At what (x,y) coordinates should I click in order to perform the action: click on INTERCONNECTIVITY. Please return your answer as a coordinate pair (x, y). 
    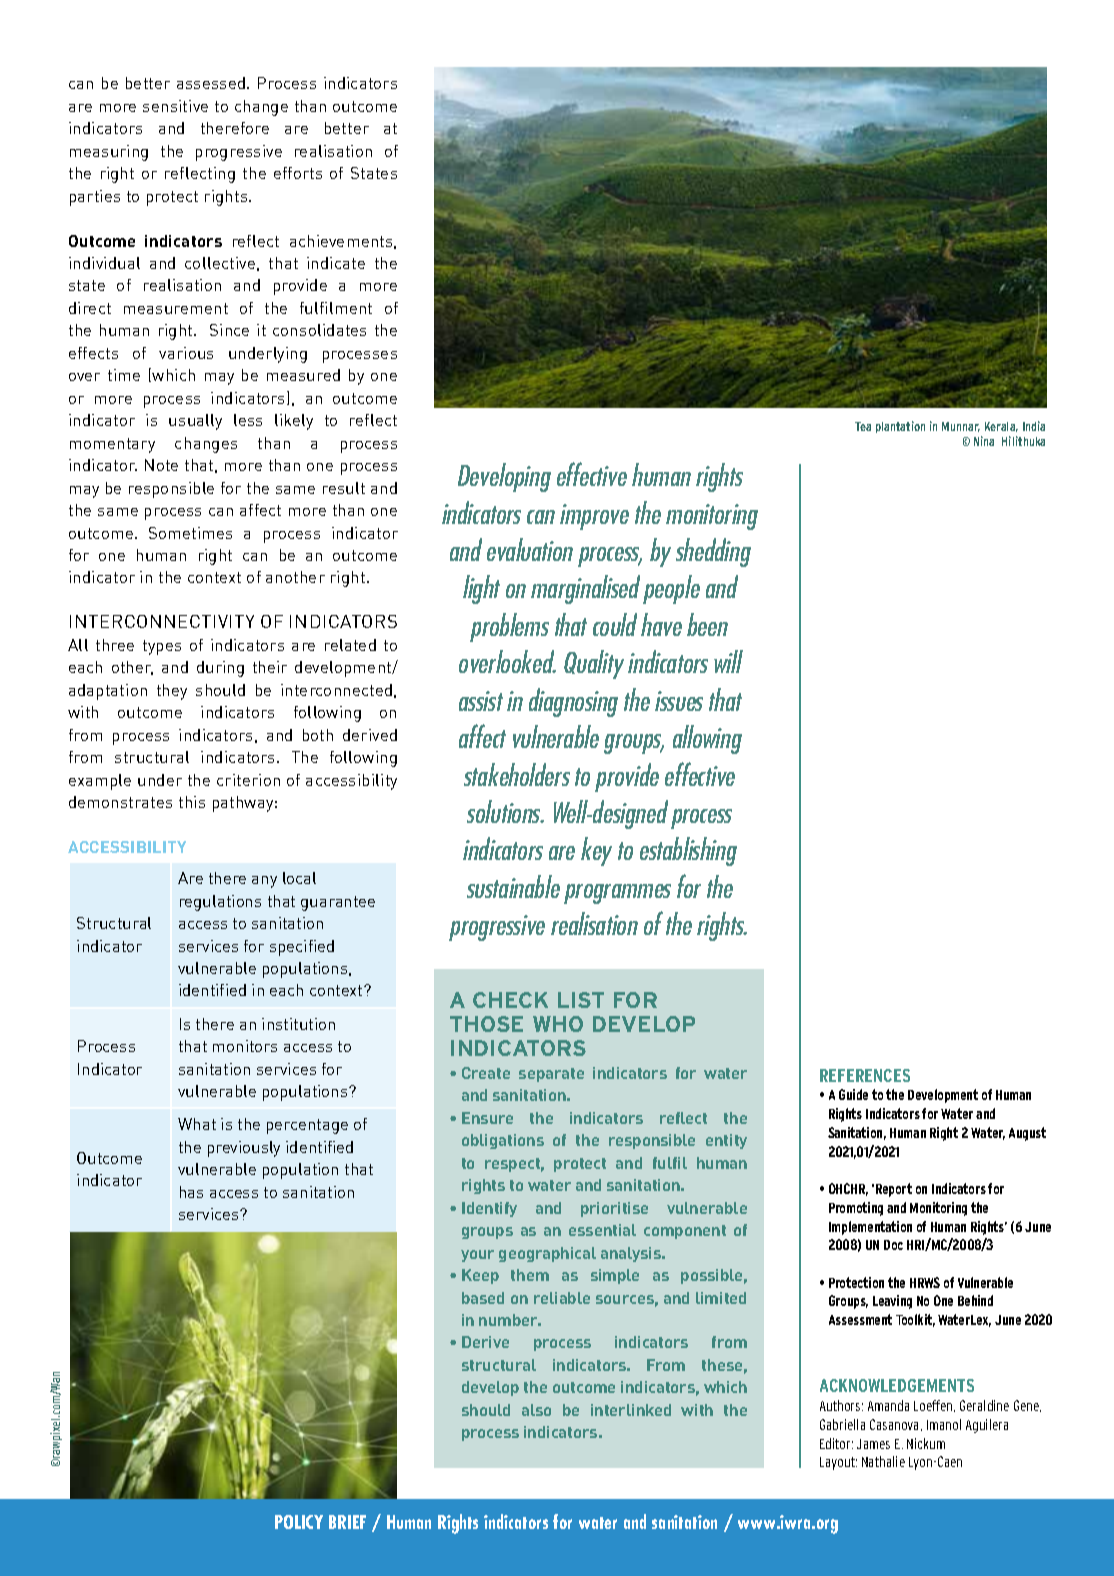
    Looking at the image, I should click on (162, 621).
